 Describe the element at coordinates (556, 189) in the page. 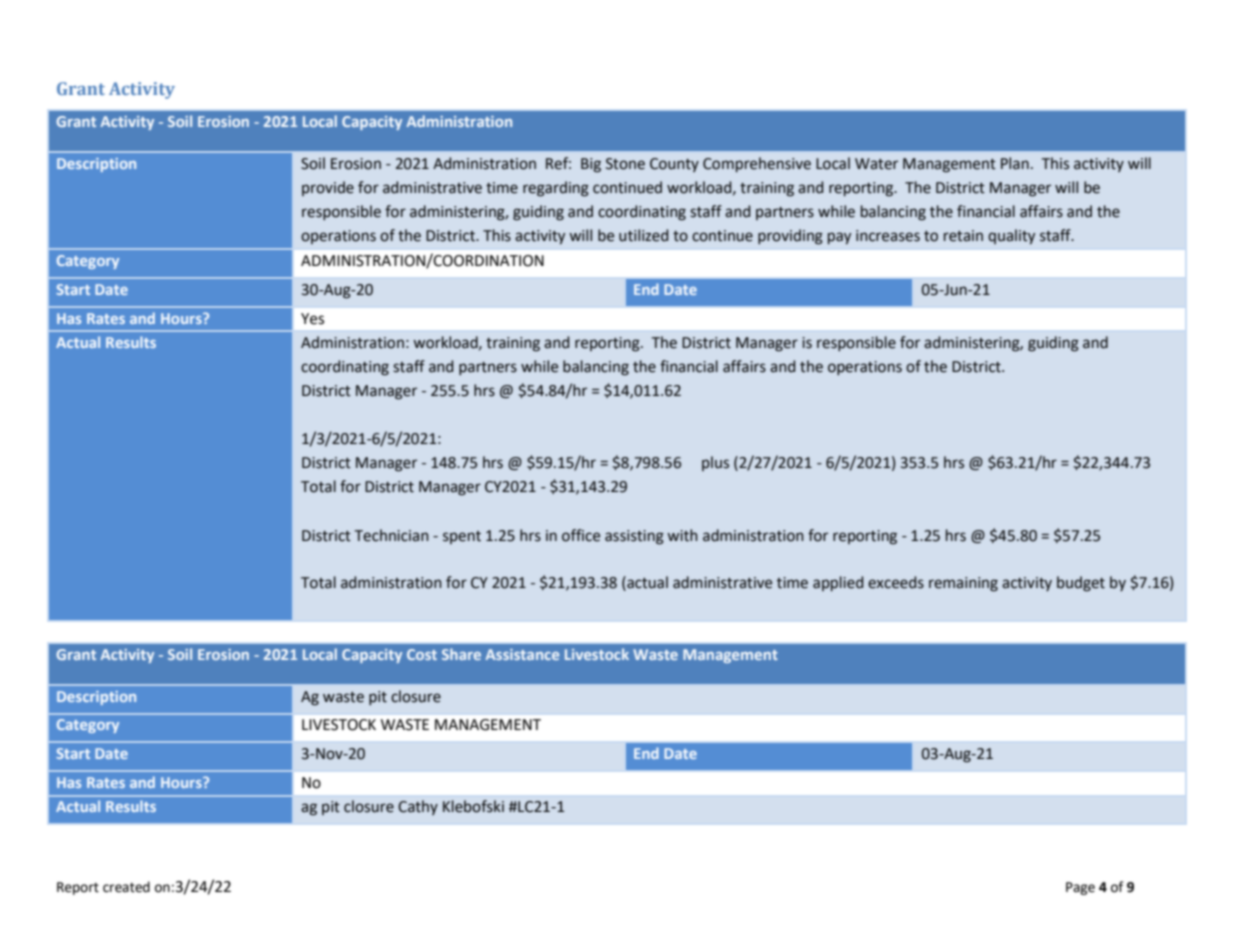

I see `regarding` at that location.
